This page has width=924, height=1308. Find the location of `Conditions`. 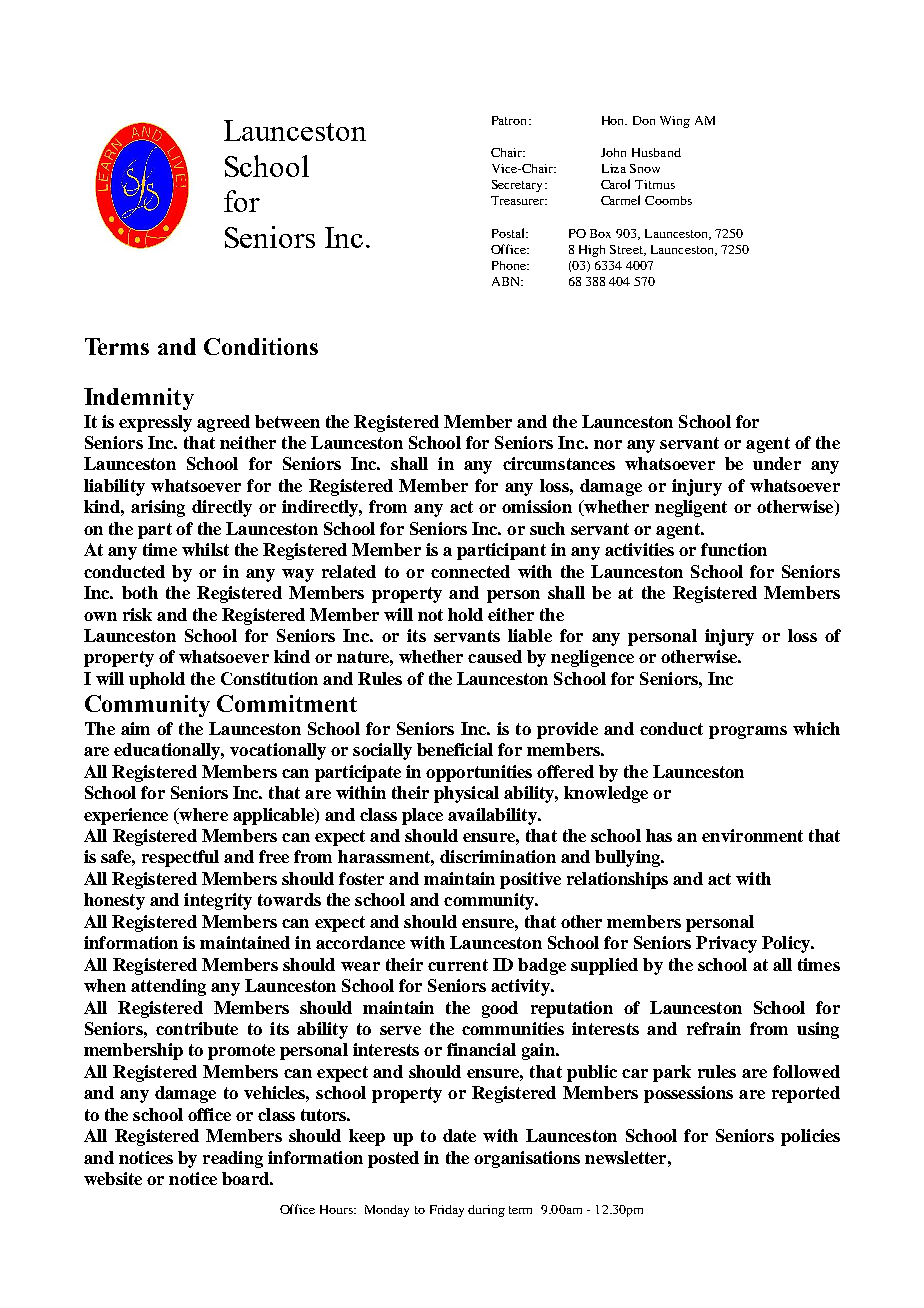

Conditions is located at coordinates (261, 346).
